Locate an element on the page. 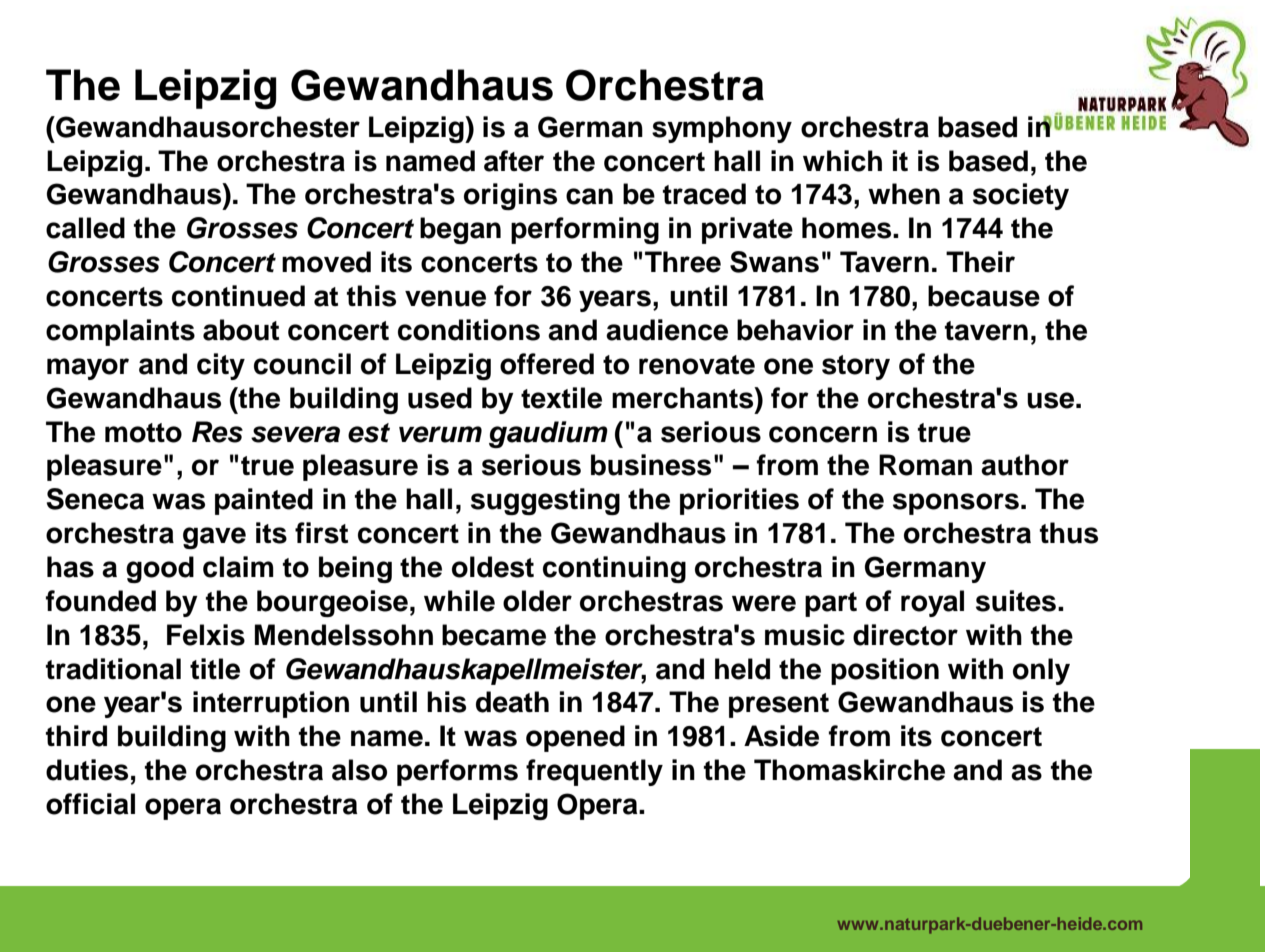  royal is located at coordinates (932, 603).
